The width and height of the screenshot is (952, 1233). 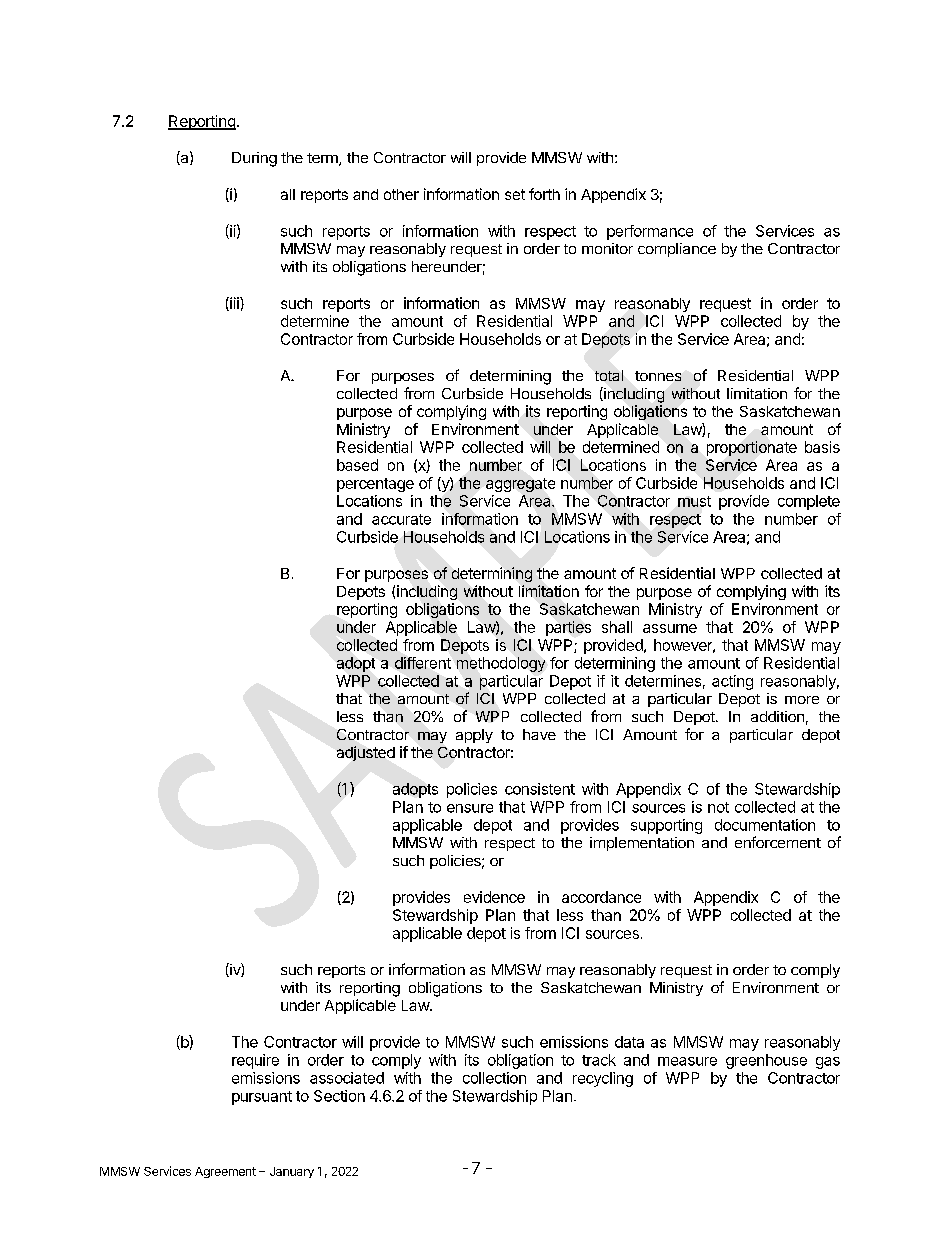 What do you see at coordinates (494, 897) in the screenshot?
I see `evidence` at bounding box center [494, 897].
